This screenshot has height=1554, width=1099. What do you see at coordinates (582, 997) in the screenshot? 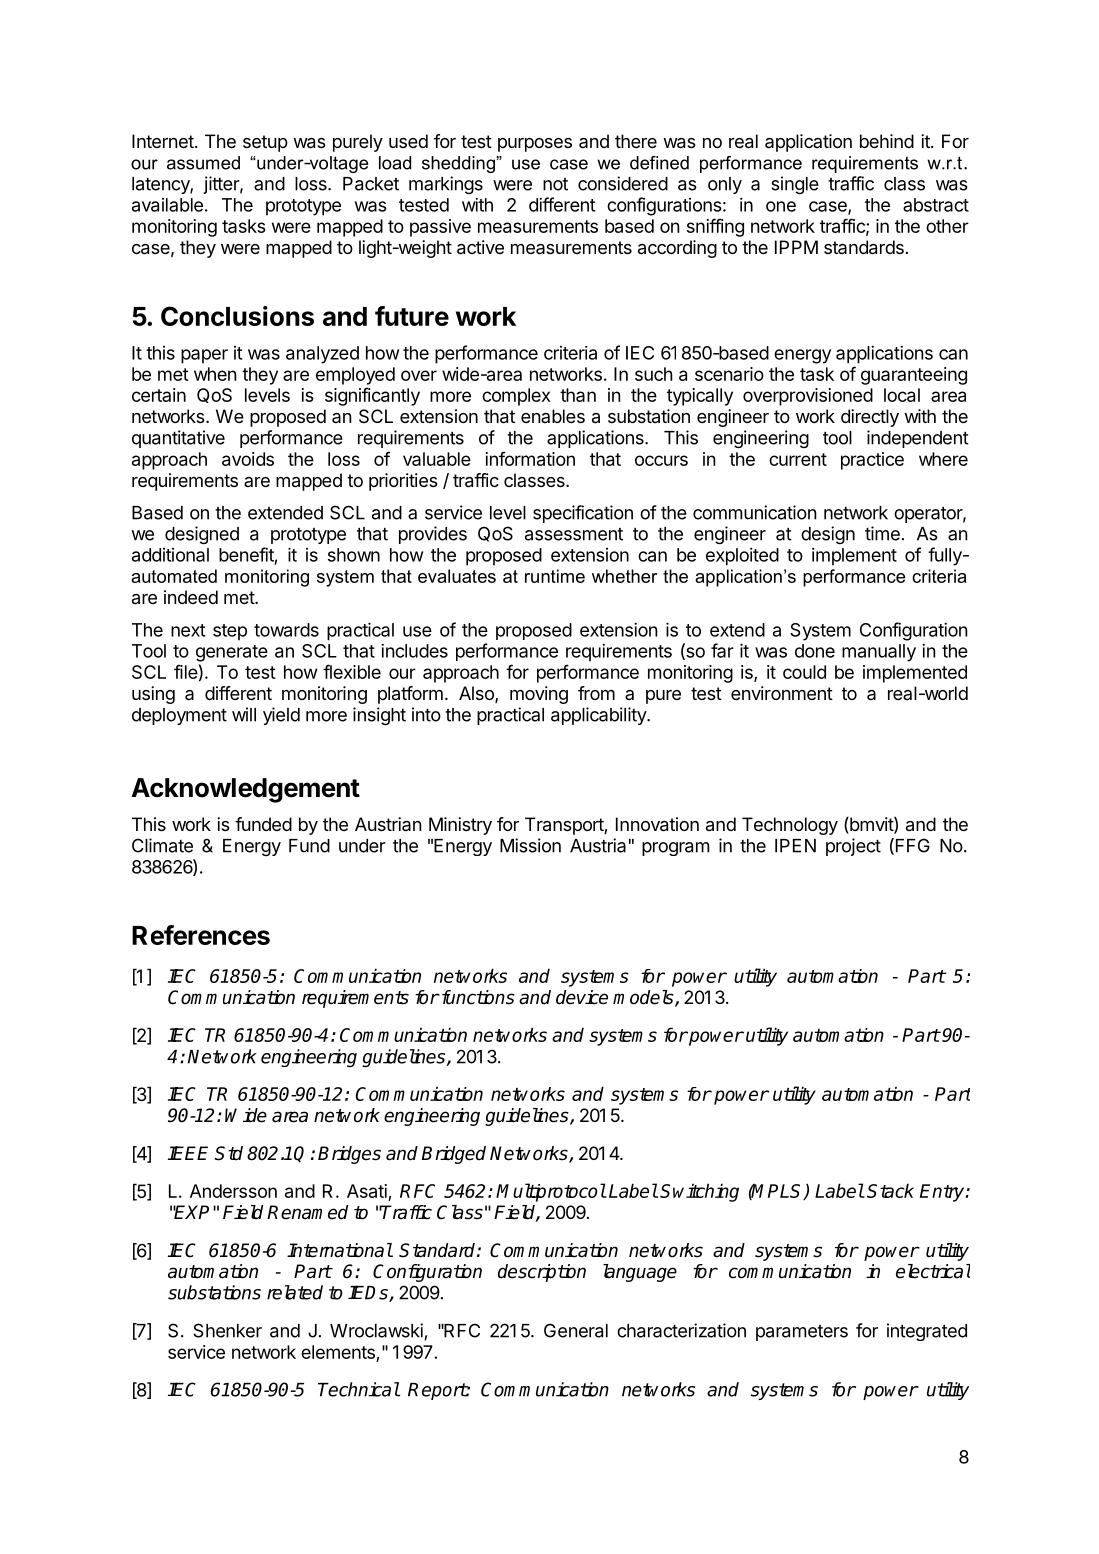
I see `device` at bounding box center [582, 997].
